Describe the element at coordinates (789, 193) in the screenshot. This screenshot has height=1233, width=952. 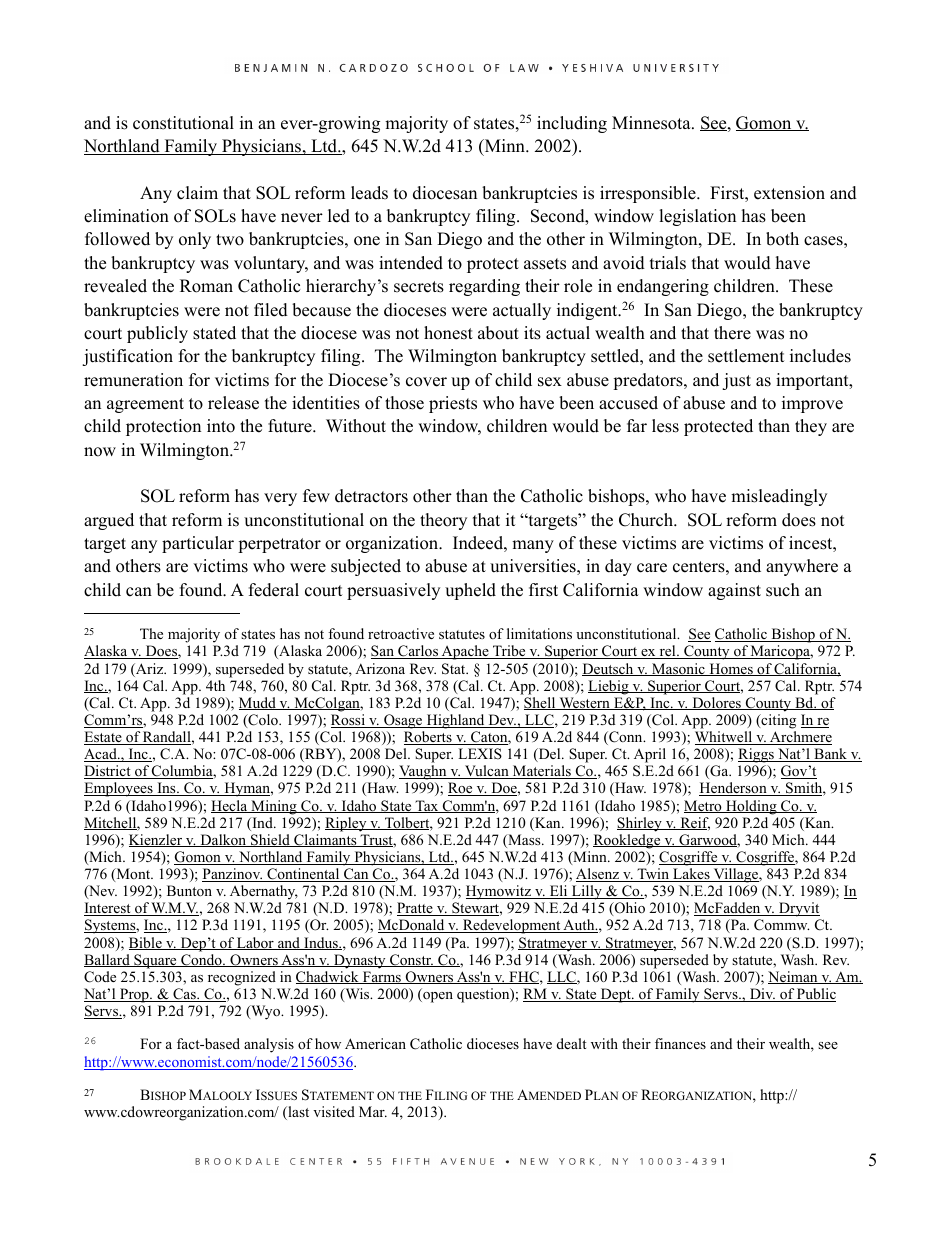
I see `extension` at that location.
